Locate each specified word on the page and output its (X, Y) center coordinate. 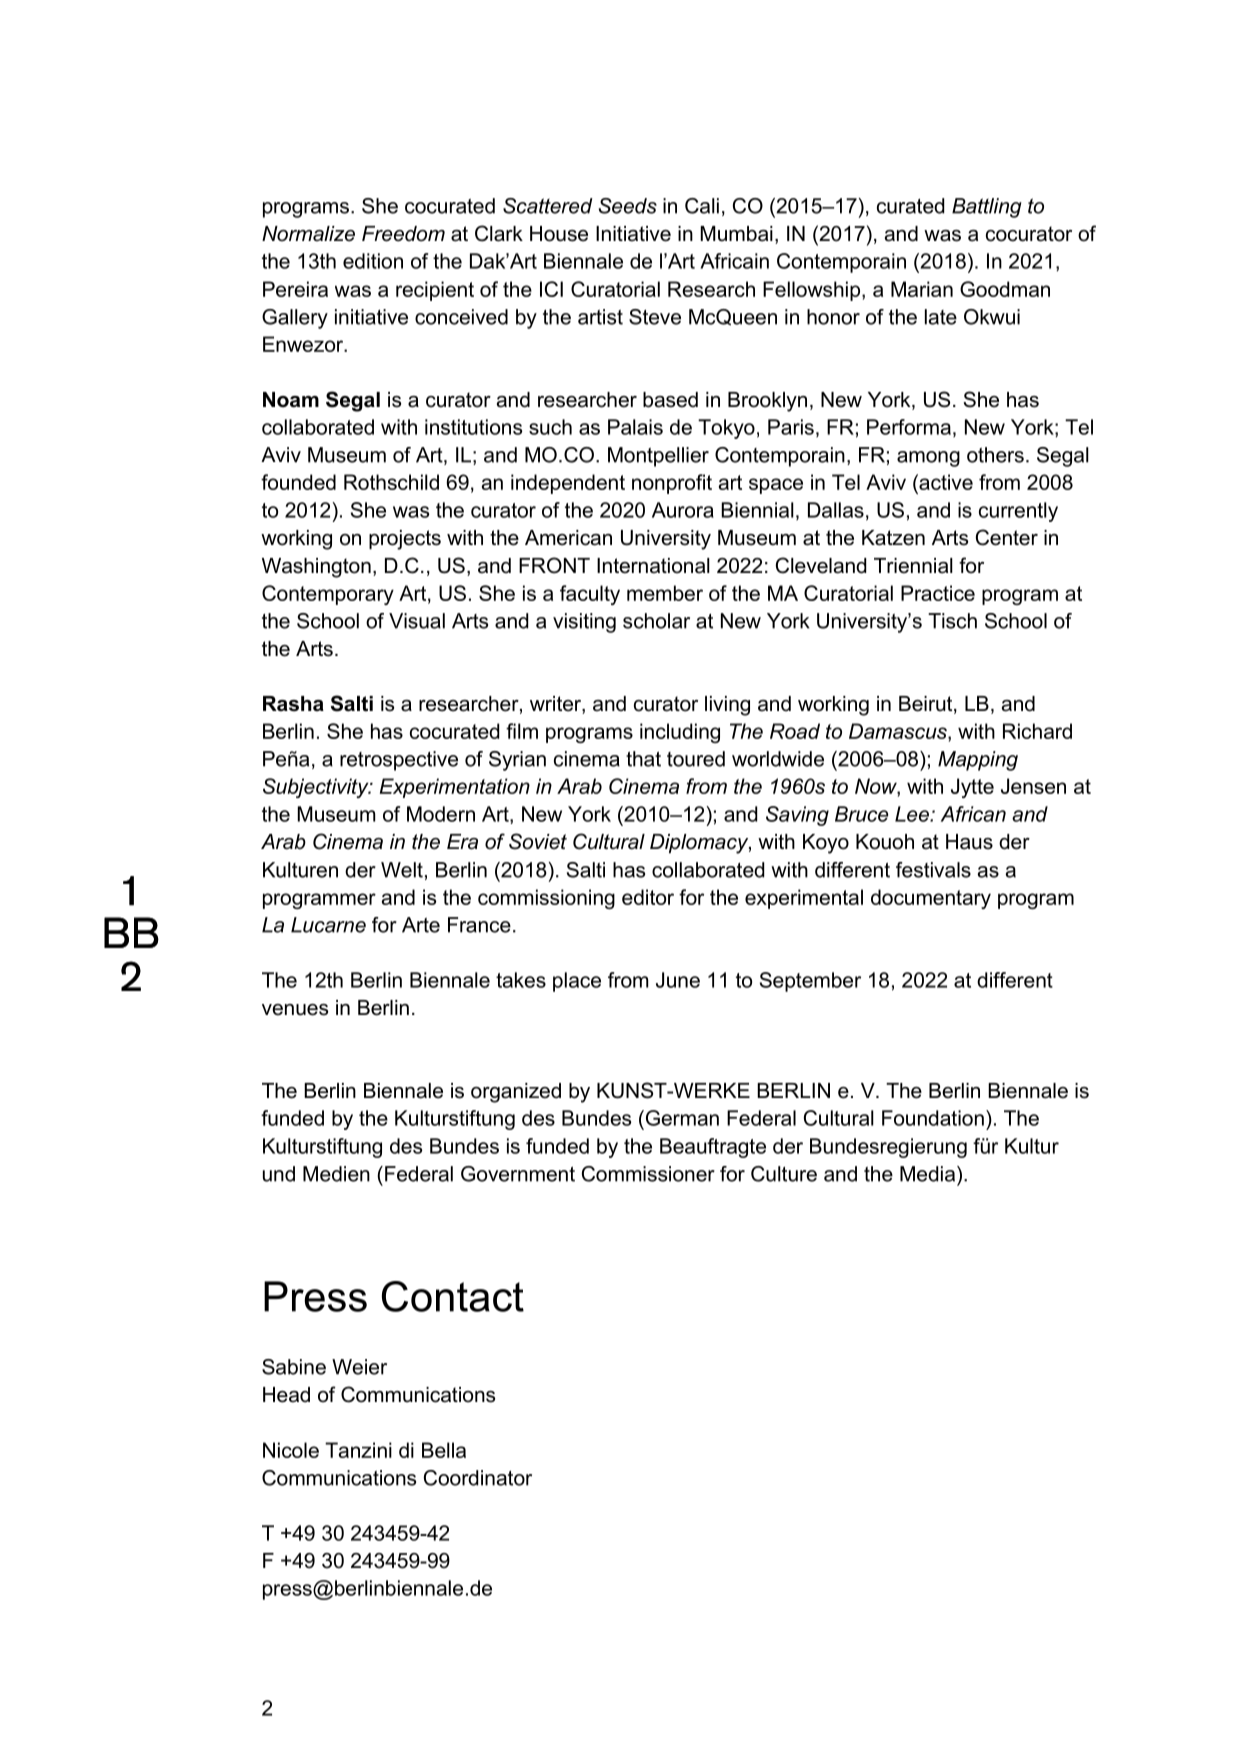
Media (927, 1174)
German (681, 1118)
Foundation (933, 1118)
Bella (444, 1450)
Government (518, 1174)
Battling (987, 208)
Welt (402, 870)
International (653, 566)
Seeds (628, 206)
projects (405, 540)
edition (373, 261)
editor (648, 897)
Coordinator (478, 1478)
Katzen (893, 538)
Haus (969, 842)
